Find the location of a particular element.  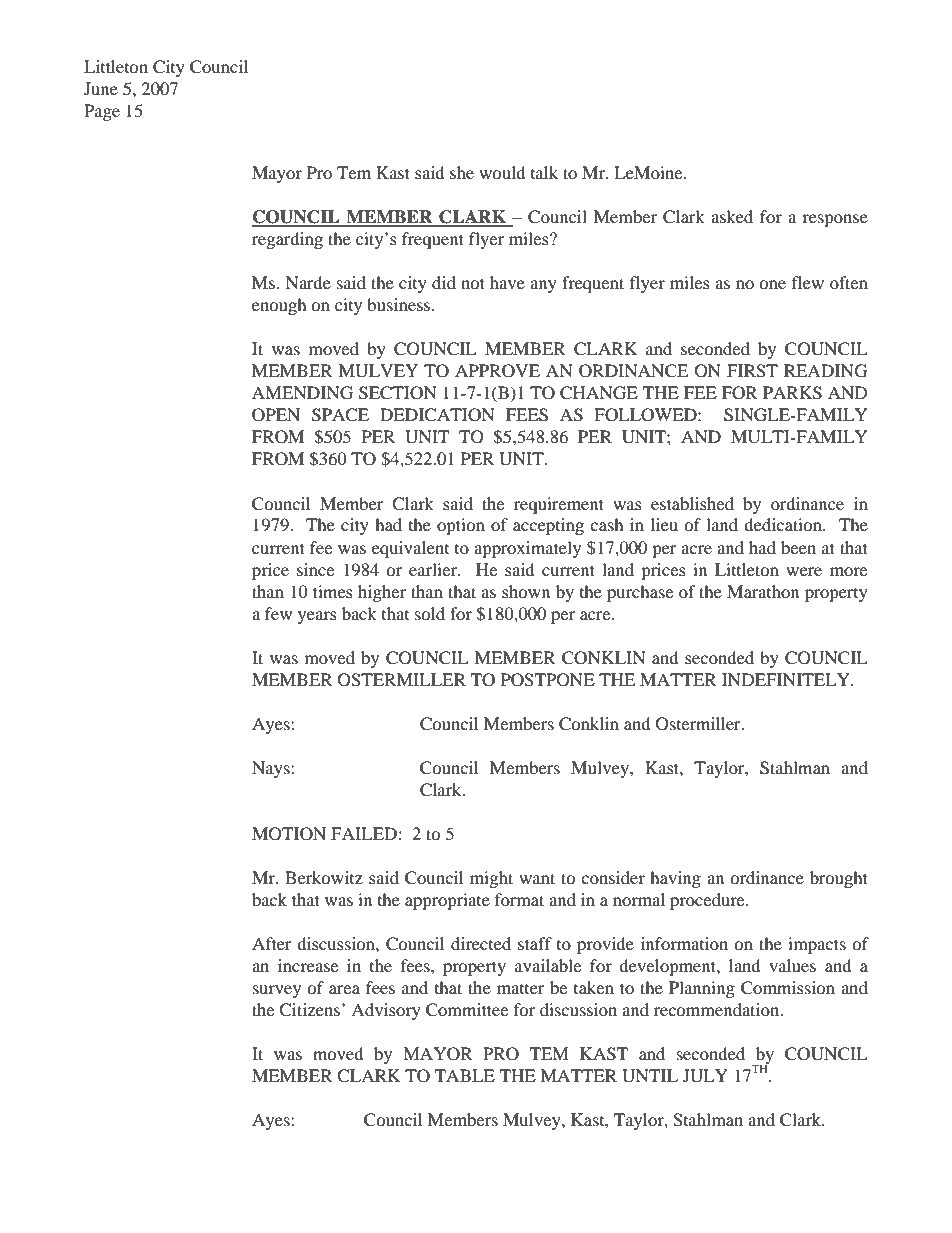

Page is located at coordinates (102, 112).
